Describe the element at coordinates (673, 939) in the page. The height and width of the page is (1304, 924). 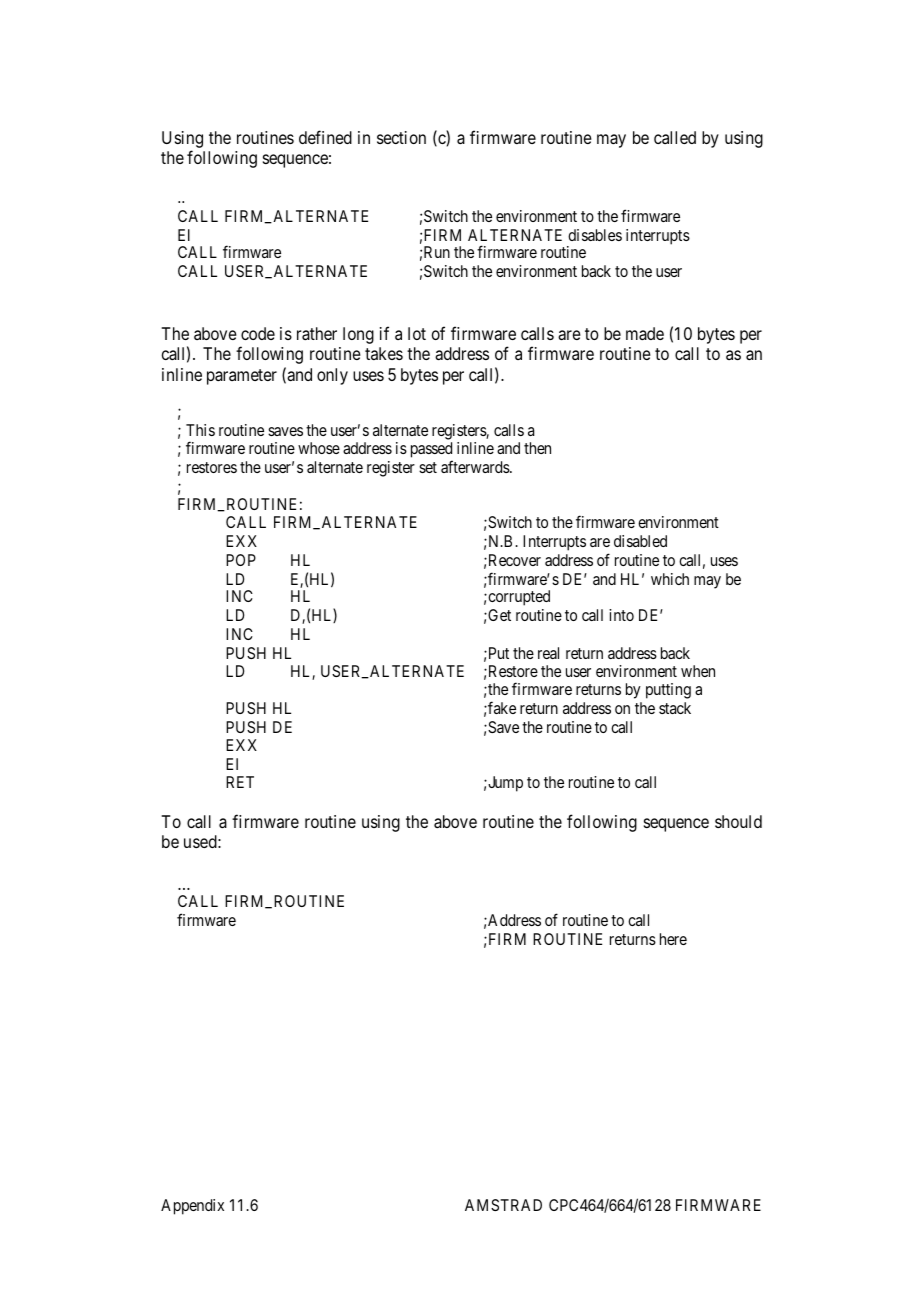
I see `here` at that location.
